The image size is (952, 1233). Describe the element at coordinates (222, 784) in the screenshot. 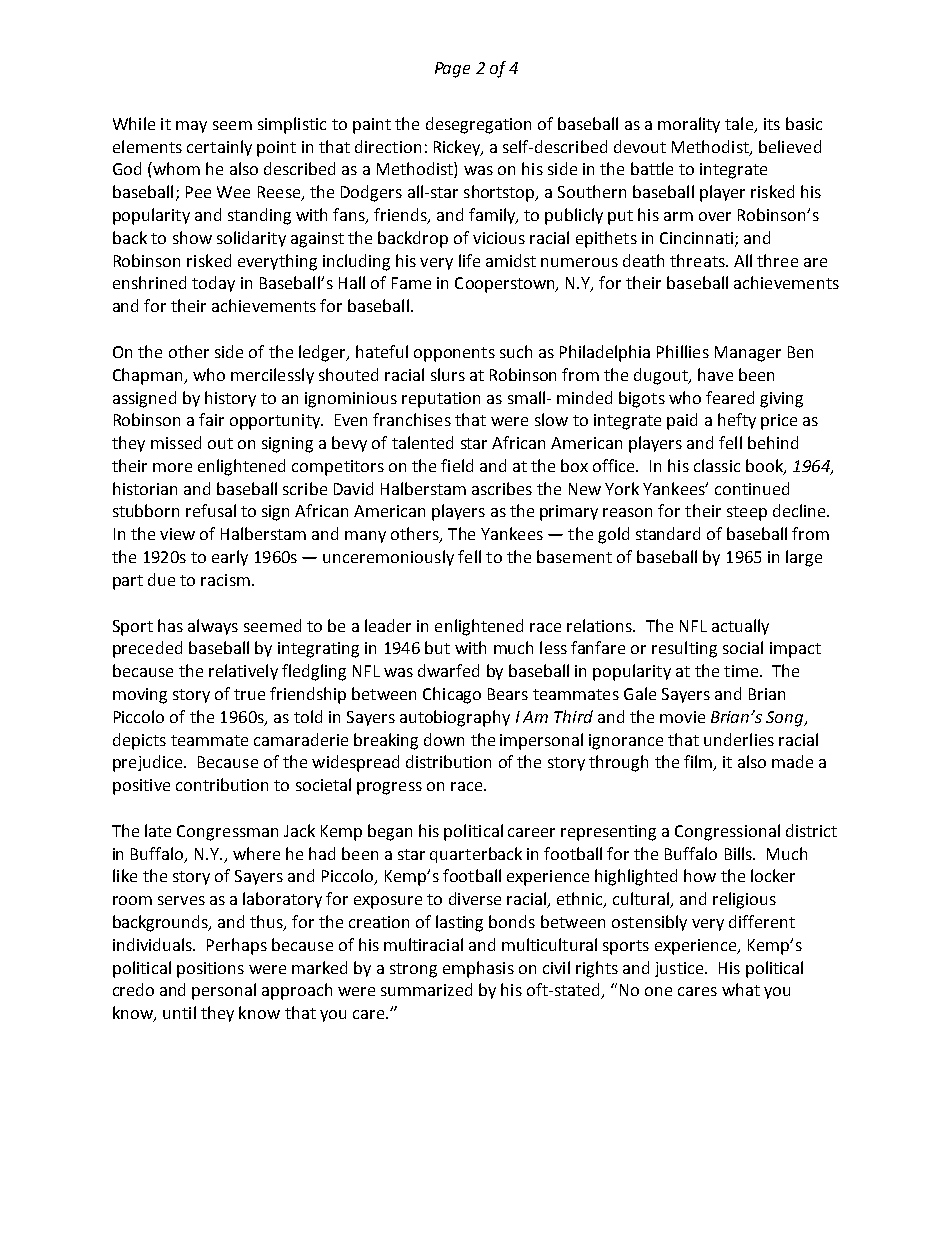

I see `contribution` at that location.
